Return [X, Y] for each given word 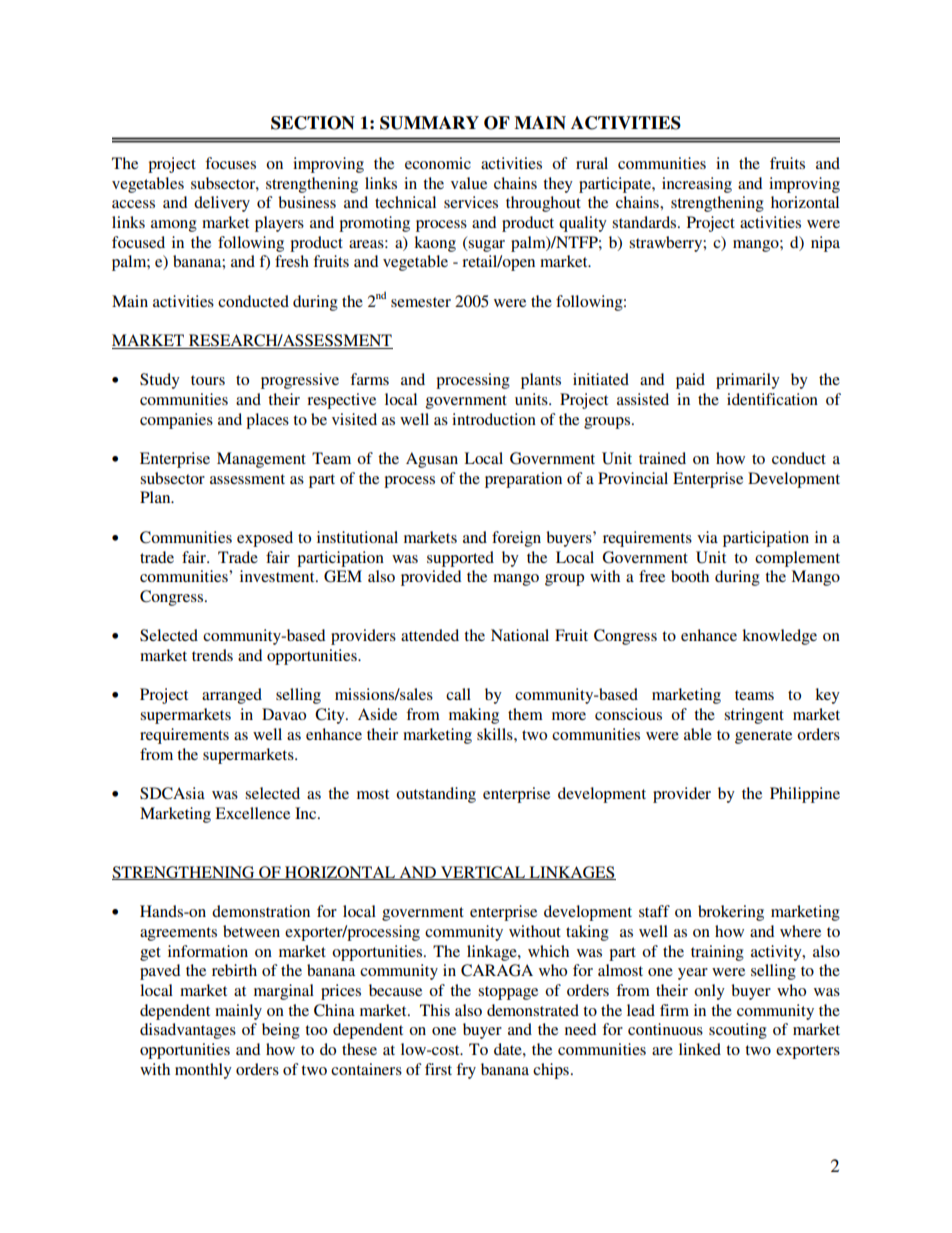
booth [690, 576]
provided [431, 578]
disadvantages [188, 1031]
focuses [230, 163]
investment [278, 576]
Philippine [805, 795]
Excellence [252, 813]
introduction [494, 419]
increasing [697, 185]
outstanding [436, 795]
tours [208, 380]
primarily [748, 381]
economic [438, 163]
